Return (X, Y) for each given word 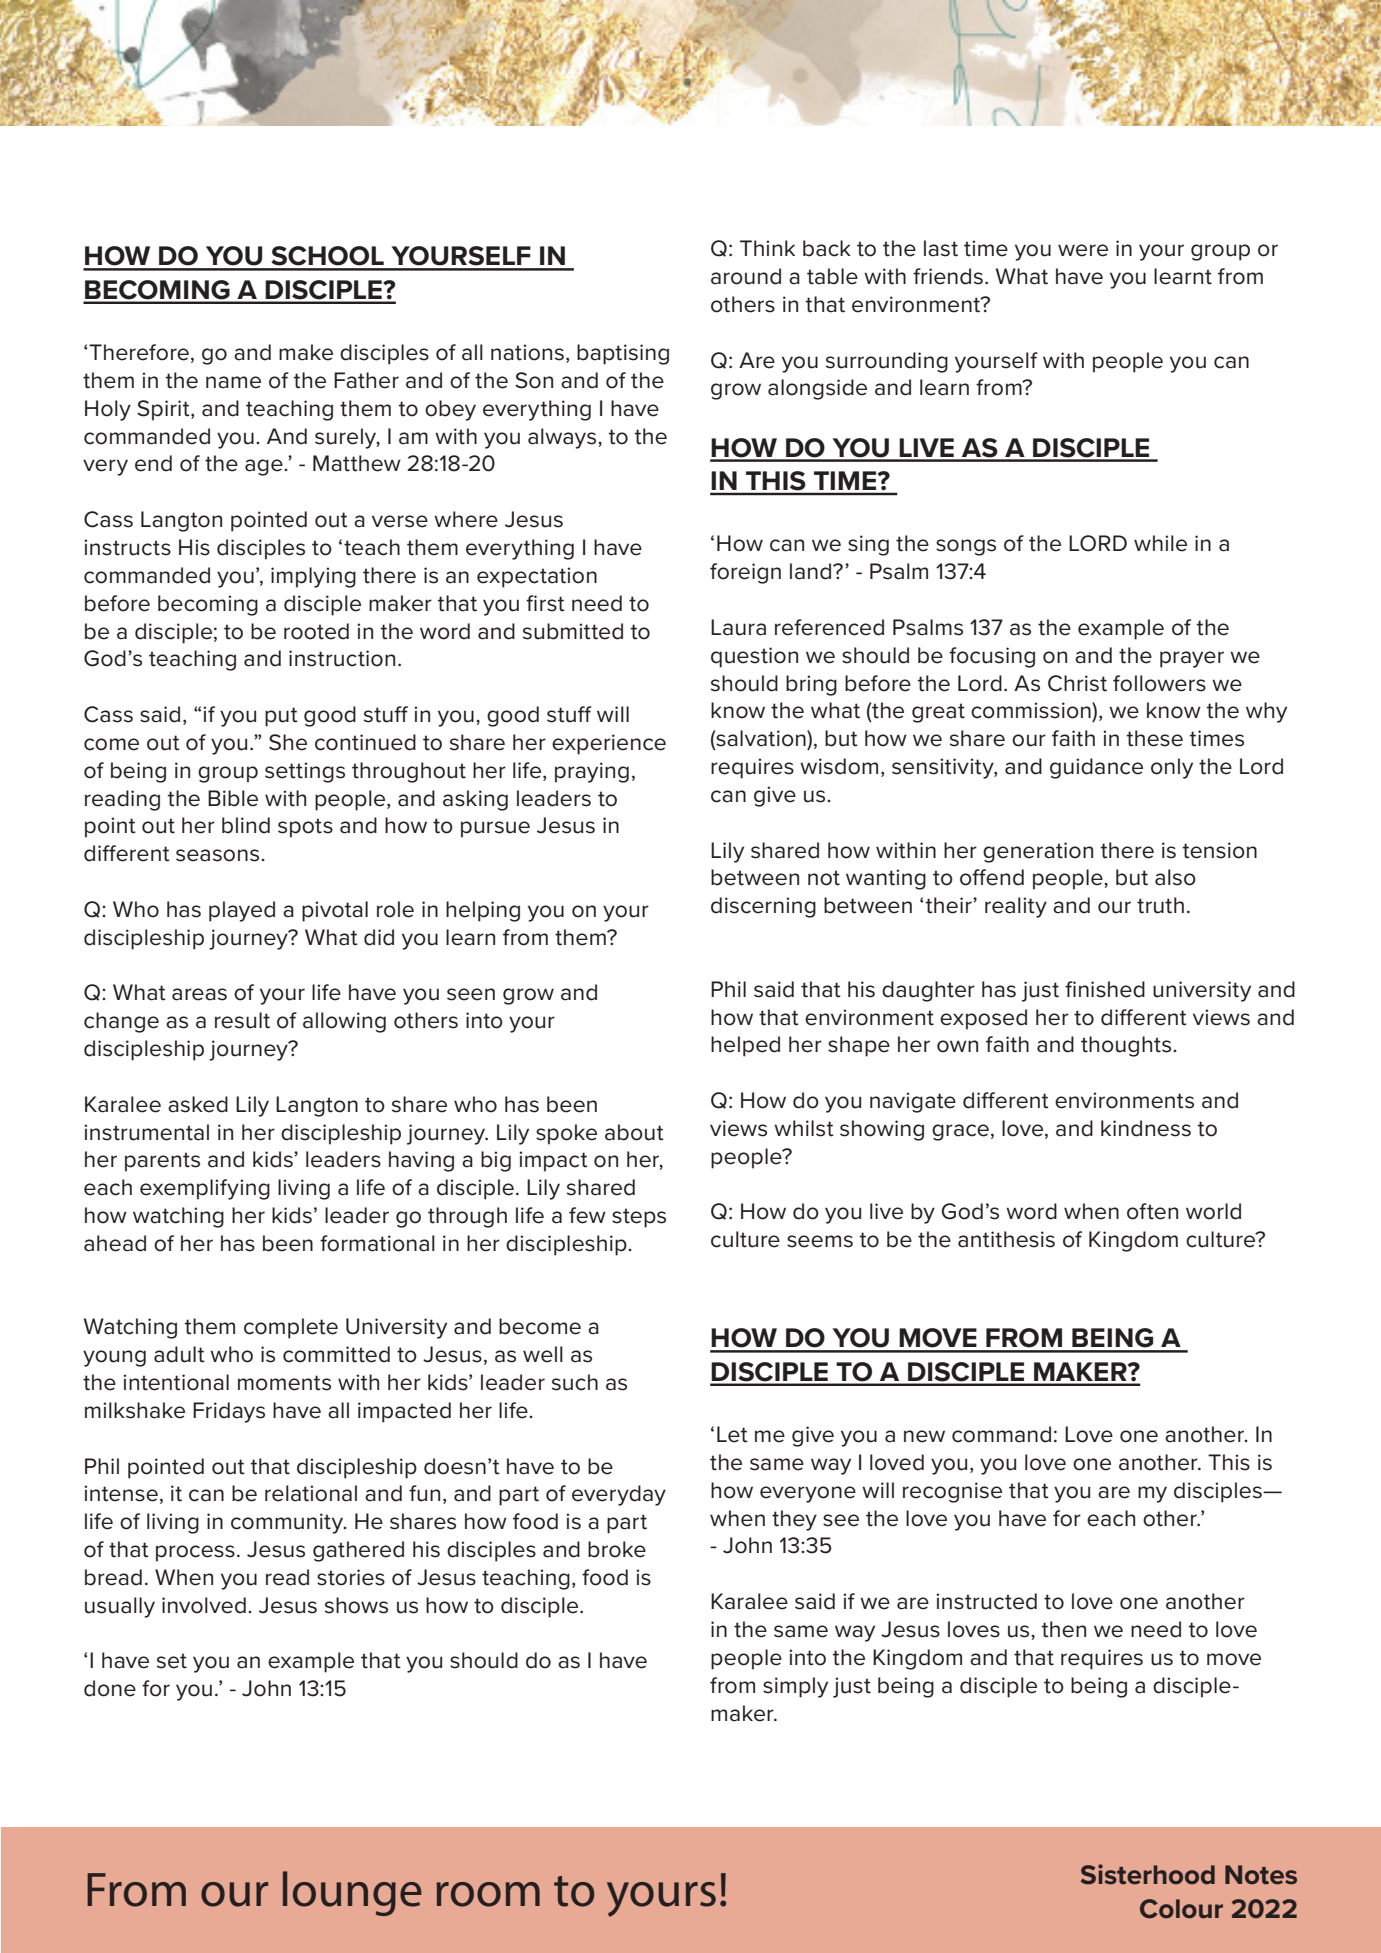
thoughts (1127, 1046)
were (1083, 250)
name (233, 382)
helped (745, 1046)
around (746, 276)
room (488, 1894)
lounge (352, 1893)
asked (198, 1104)
